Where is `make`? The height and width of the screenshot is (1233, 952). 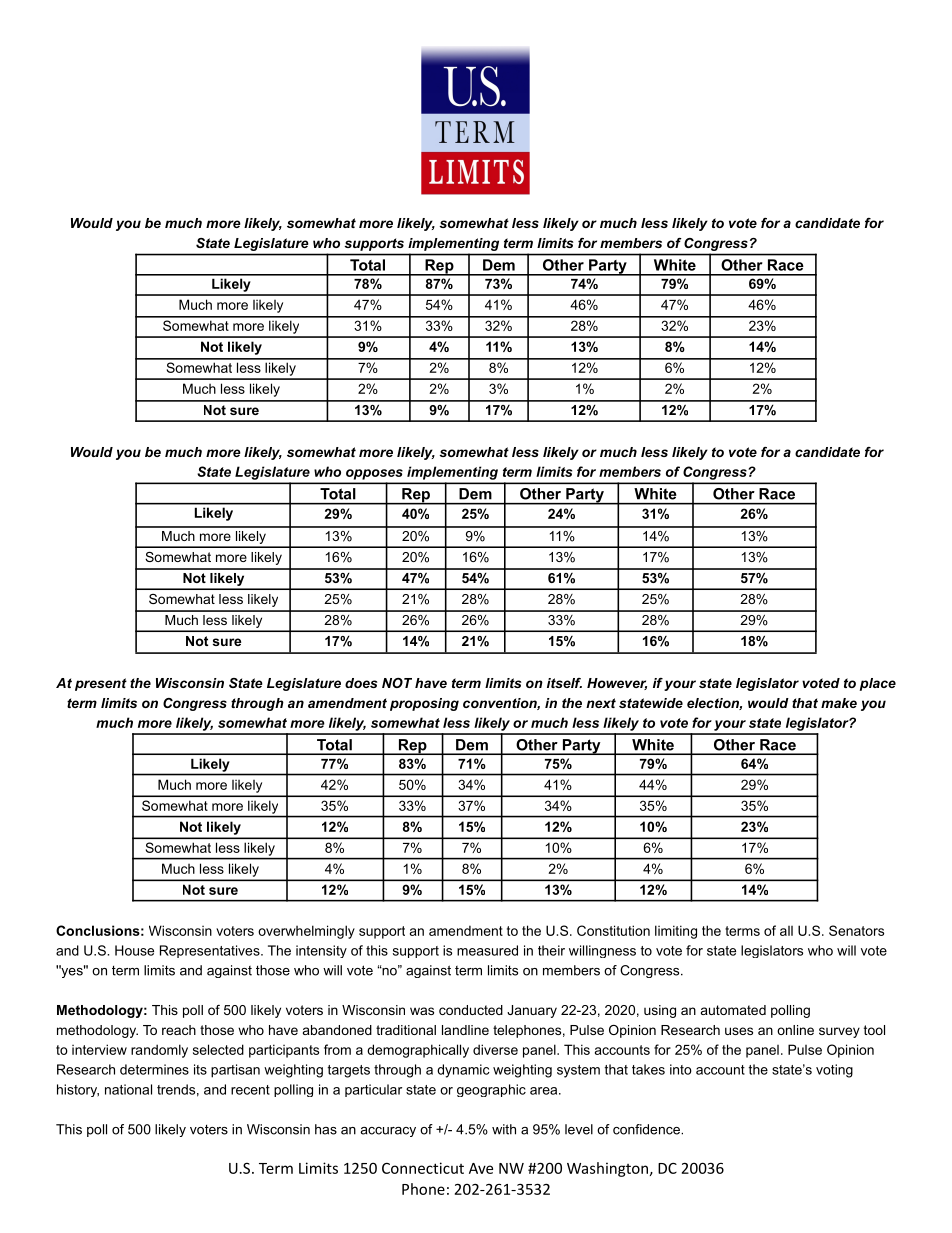 make is located at coordinates (839, 703).
